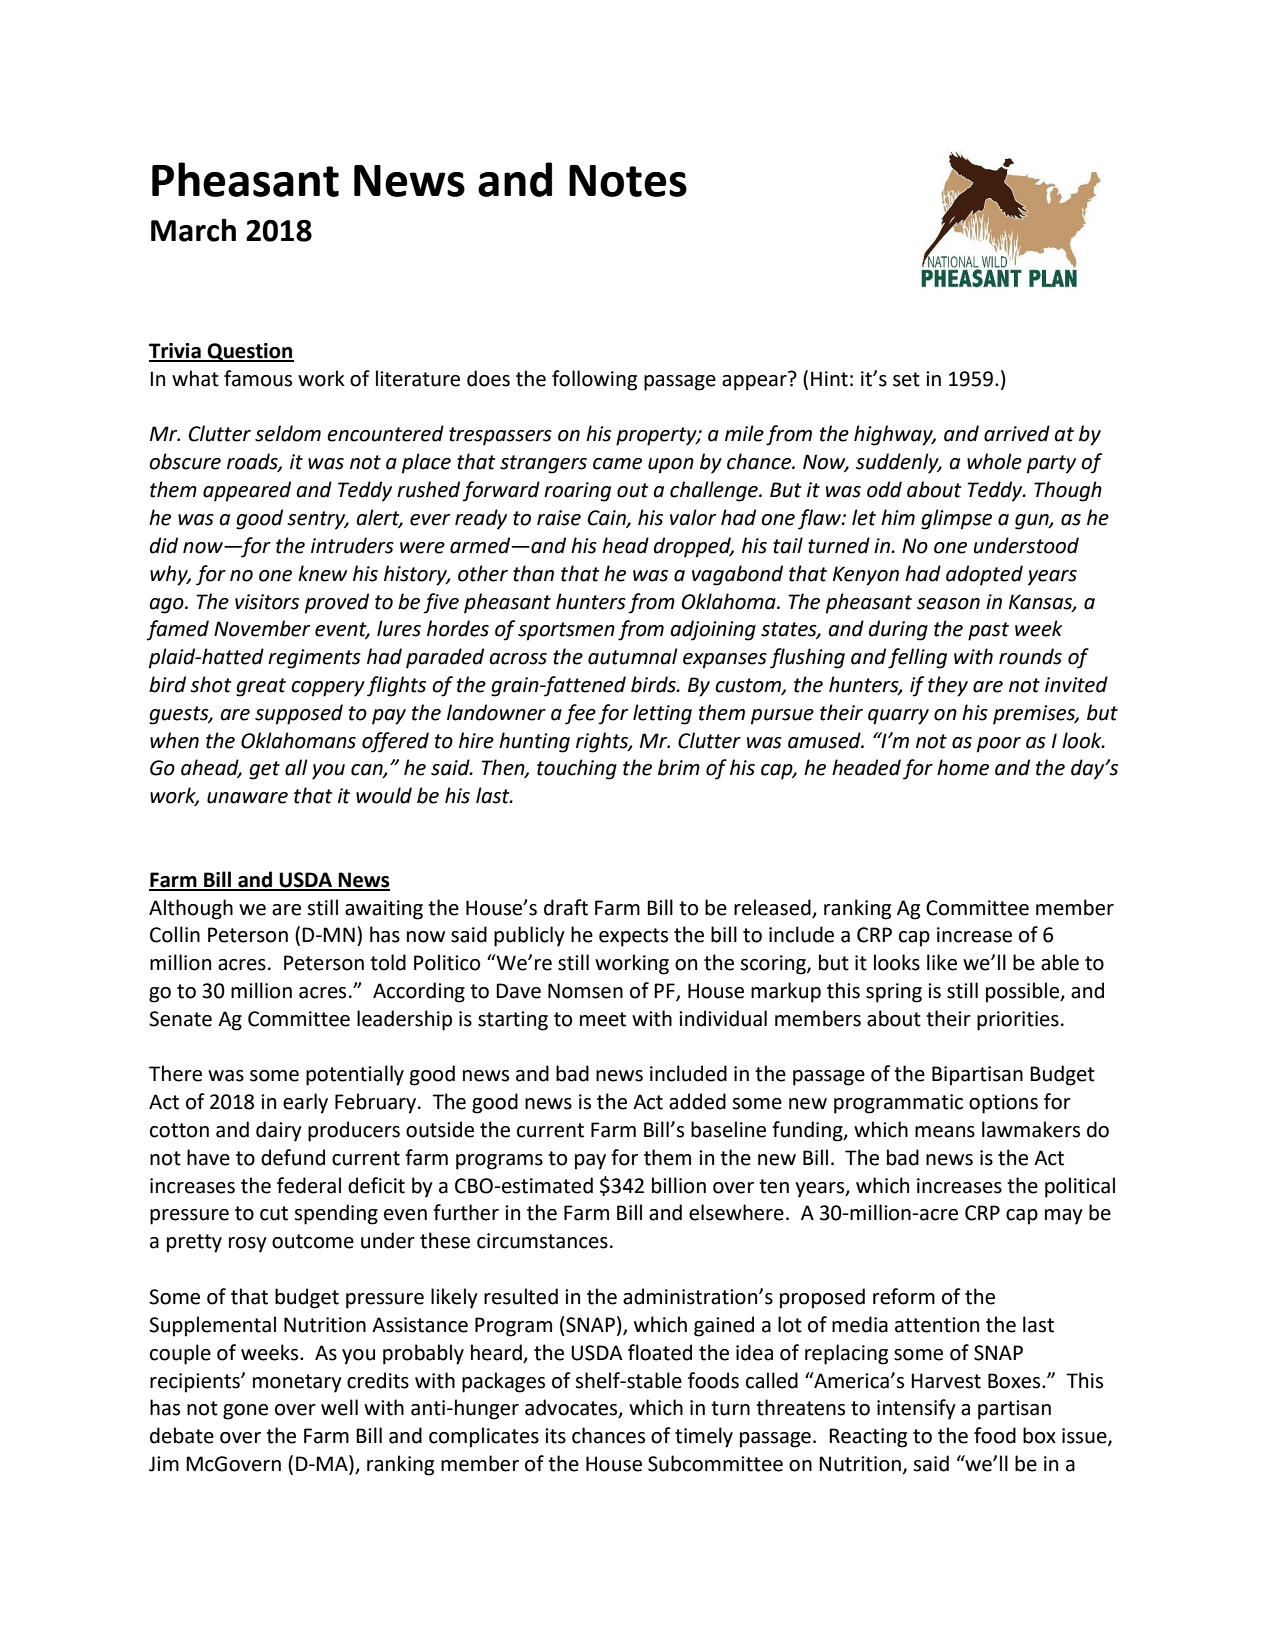 The image size is (1268, 1641). What do you see at coordinates (245, 1412) in the page?
I see `gone` at bounding box center [245, 1412].
